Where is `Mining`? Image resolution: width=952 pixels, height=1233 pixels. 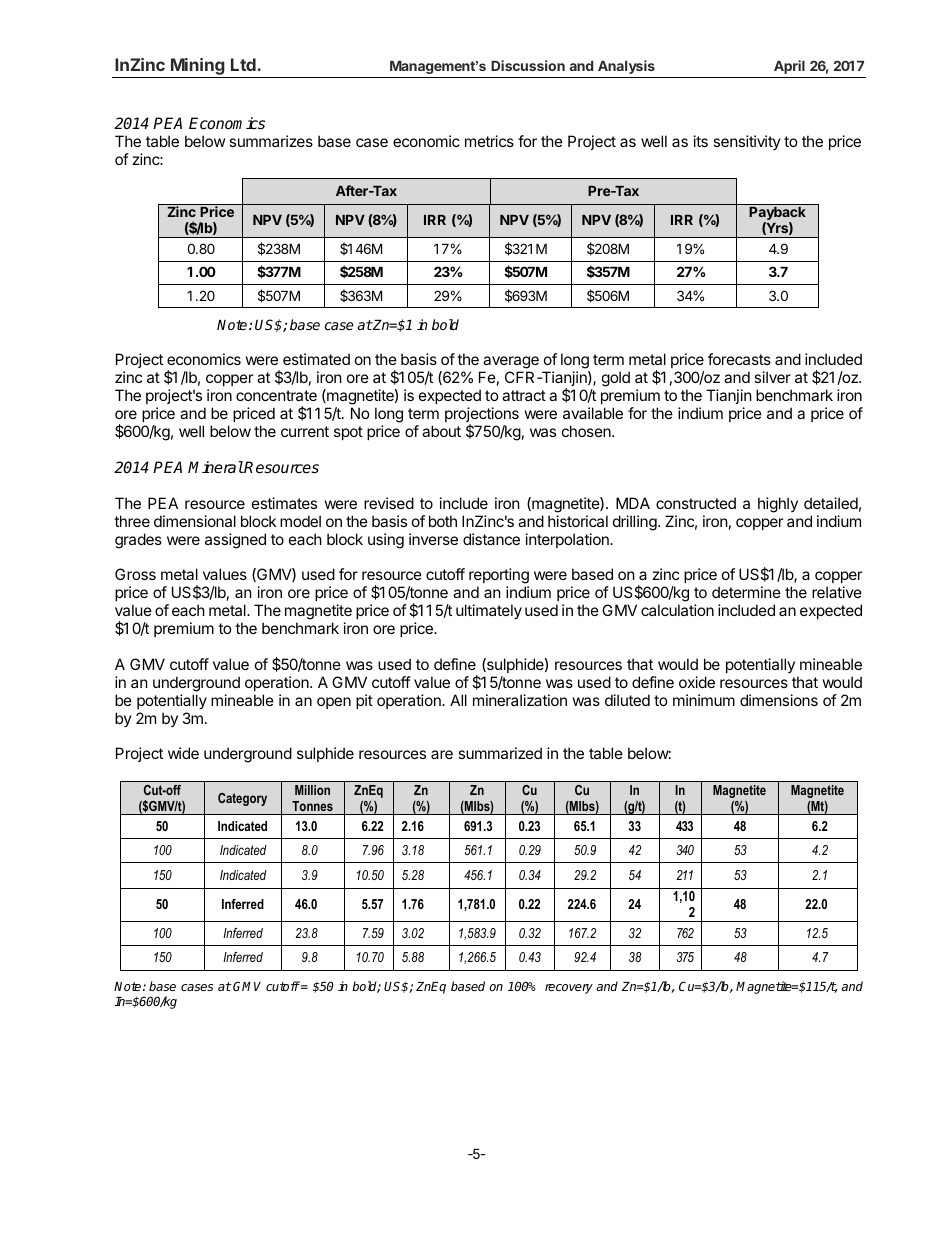 Mining is located at coordinates (198, 68).
